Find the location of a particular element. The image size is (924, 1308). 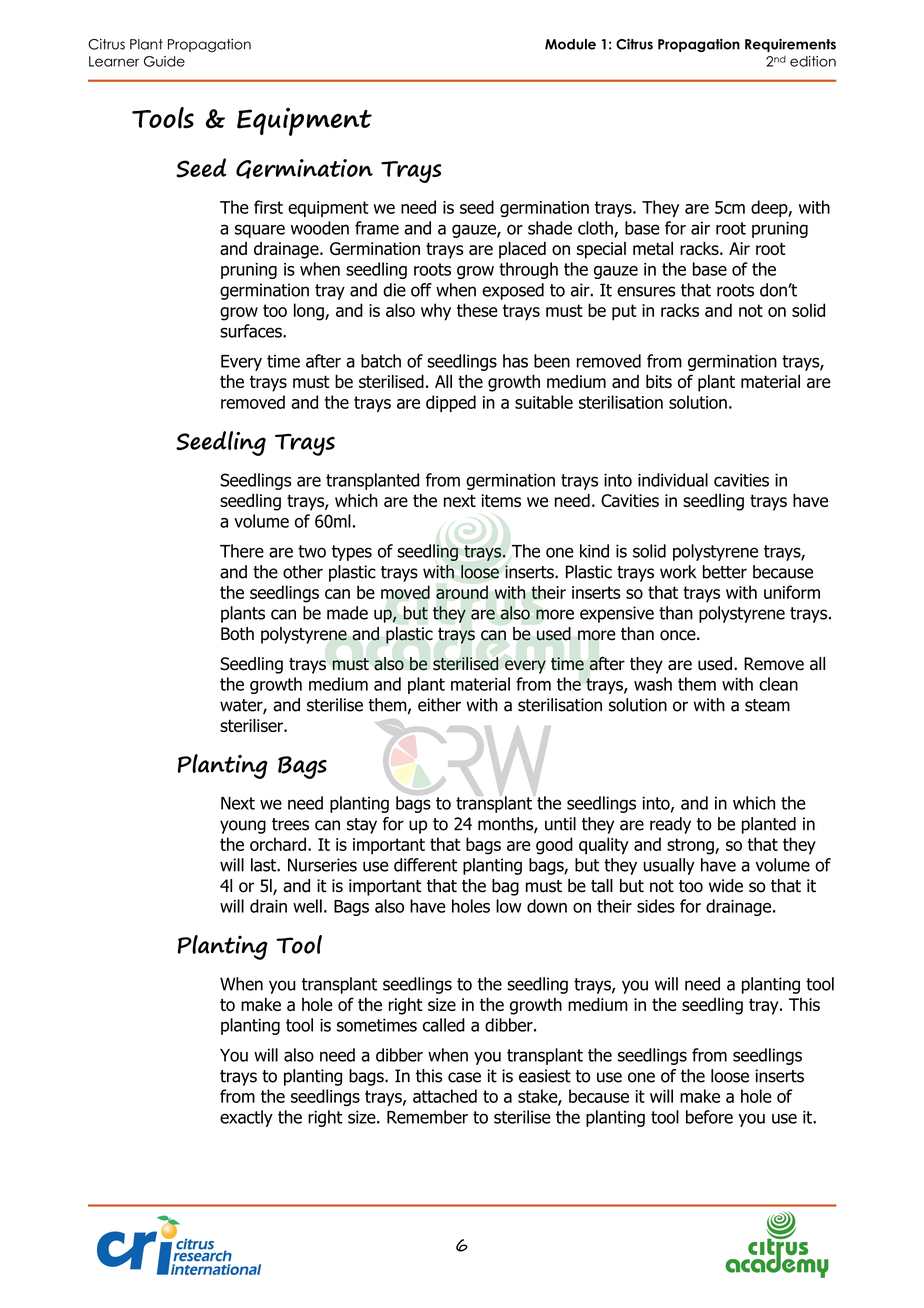

There is located at coordinates (242, 551).
